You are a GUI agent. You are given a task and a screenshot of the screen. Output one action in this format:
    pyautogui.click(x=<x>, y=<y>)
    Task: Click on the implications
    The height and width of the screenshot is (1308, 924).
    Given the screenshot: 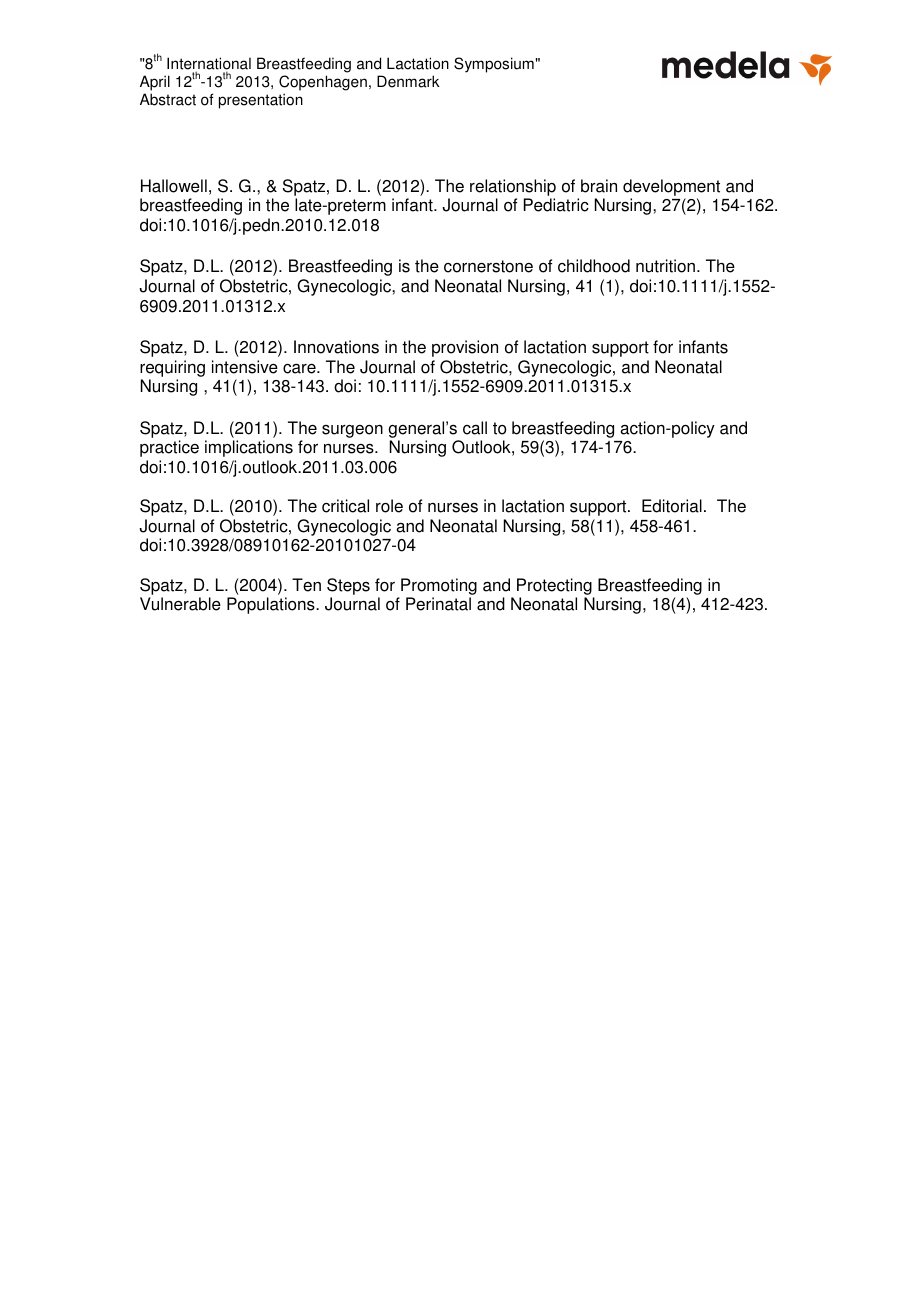 What is the action you would take?
    pyautogui.click(x=249, y=448)
